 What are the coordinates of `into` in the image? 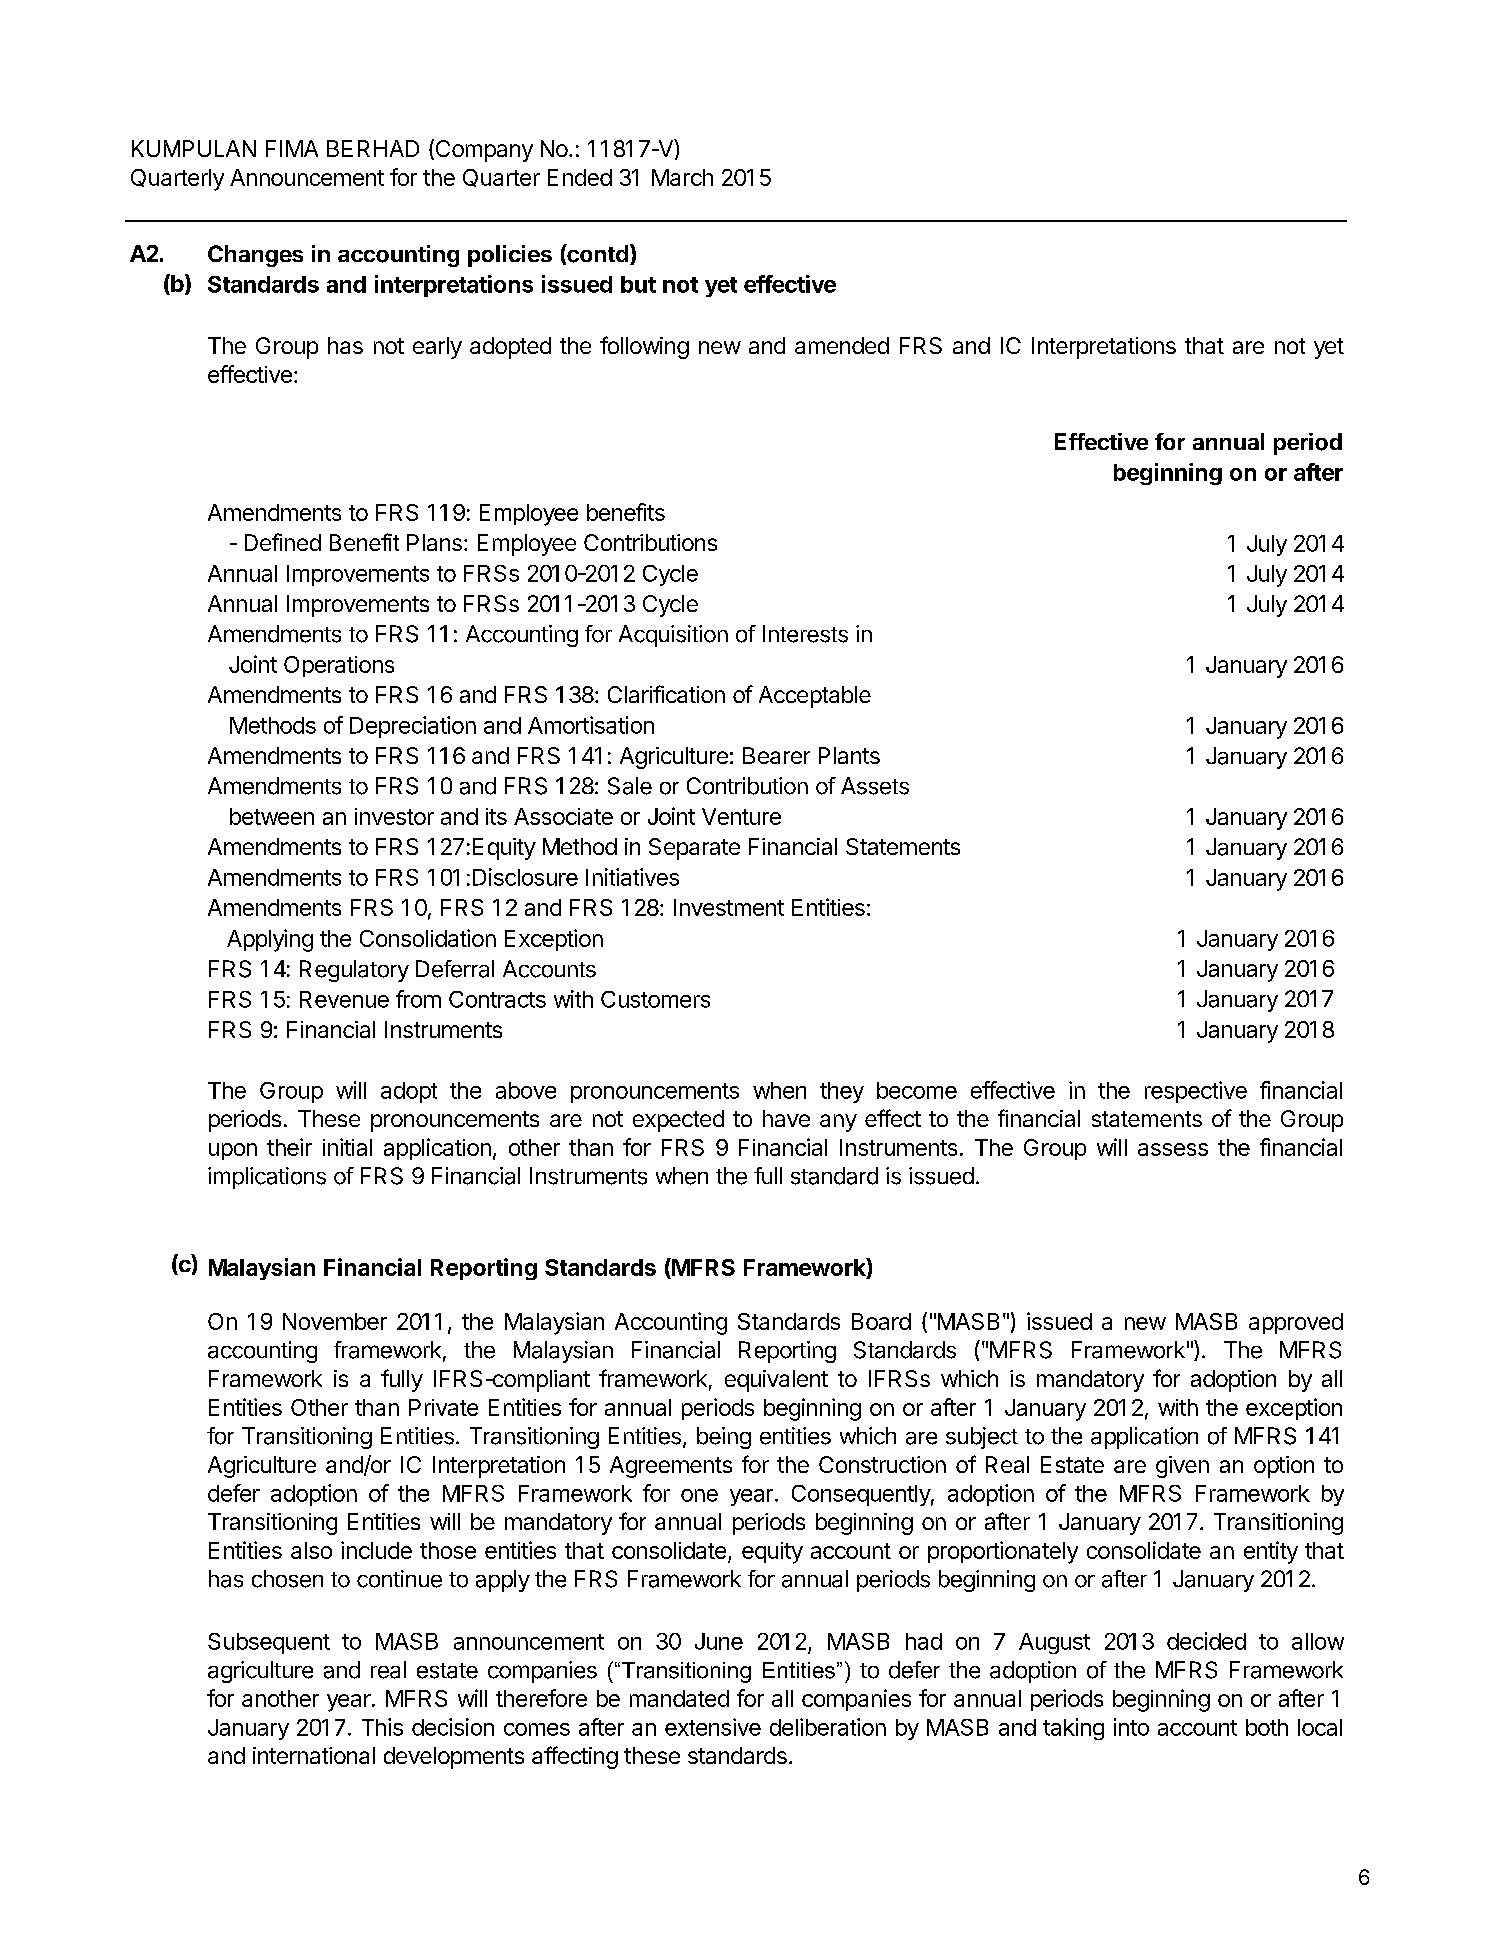 It's located at (1131, 1727).
